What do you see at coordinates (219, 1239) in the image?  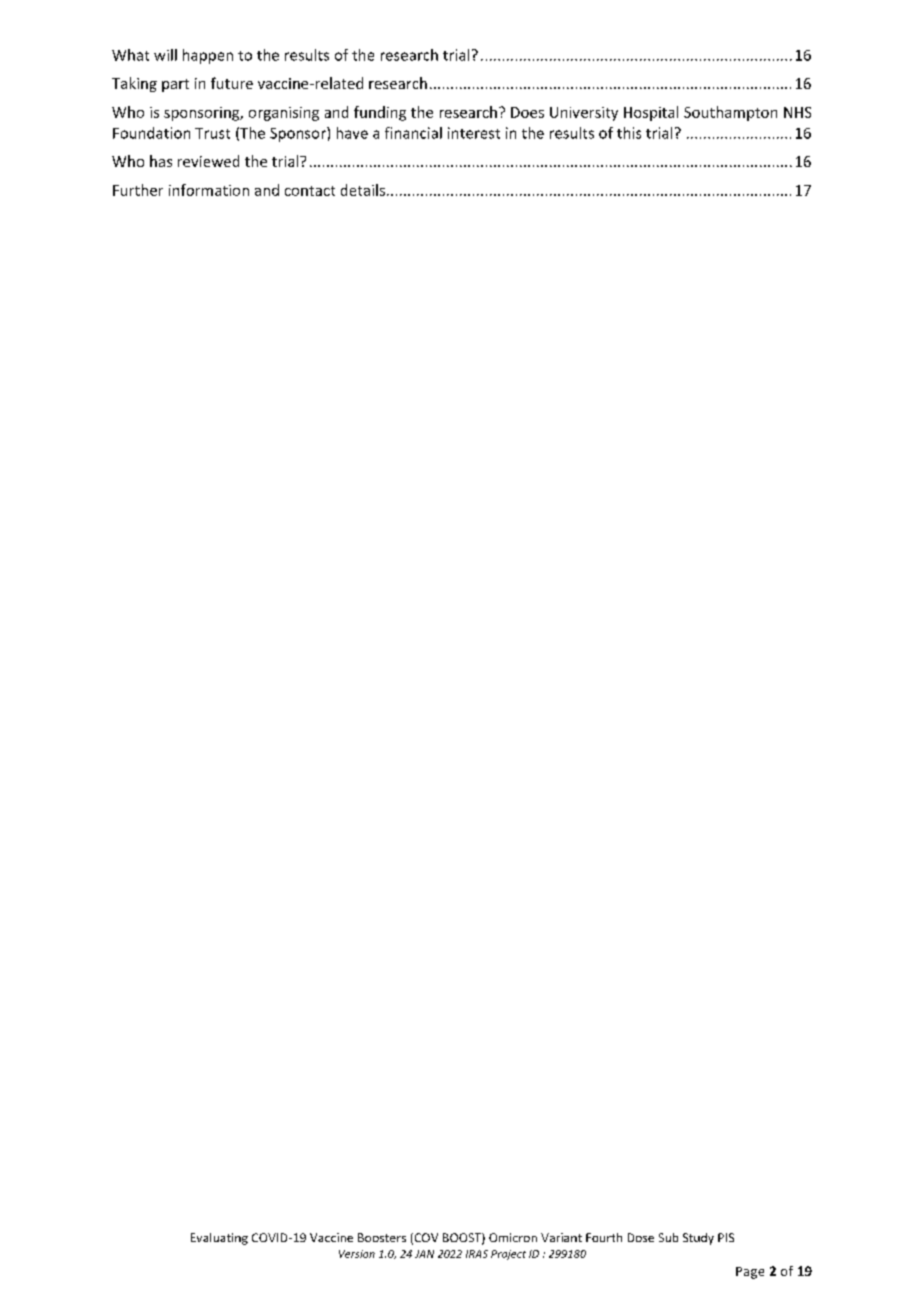 I see `Evaluating` at bounding box center [219, 1239].
